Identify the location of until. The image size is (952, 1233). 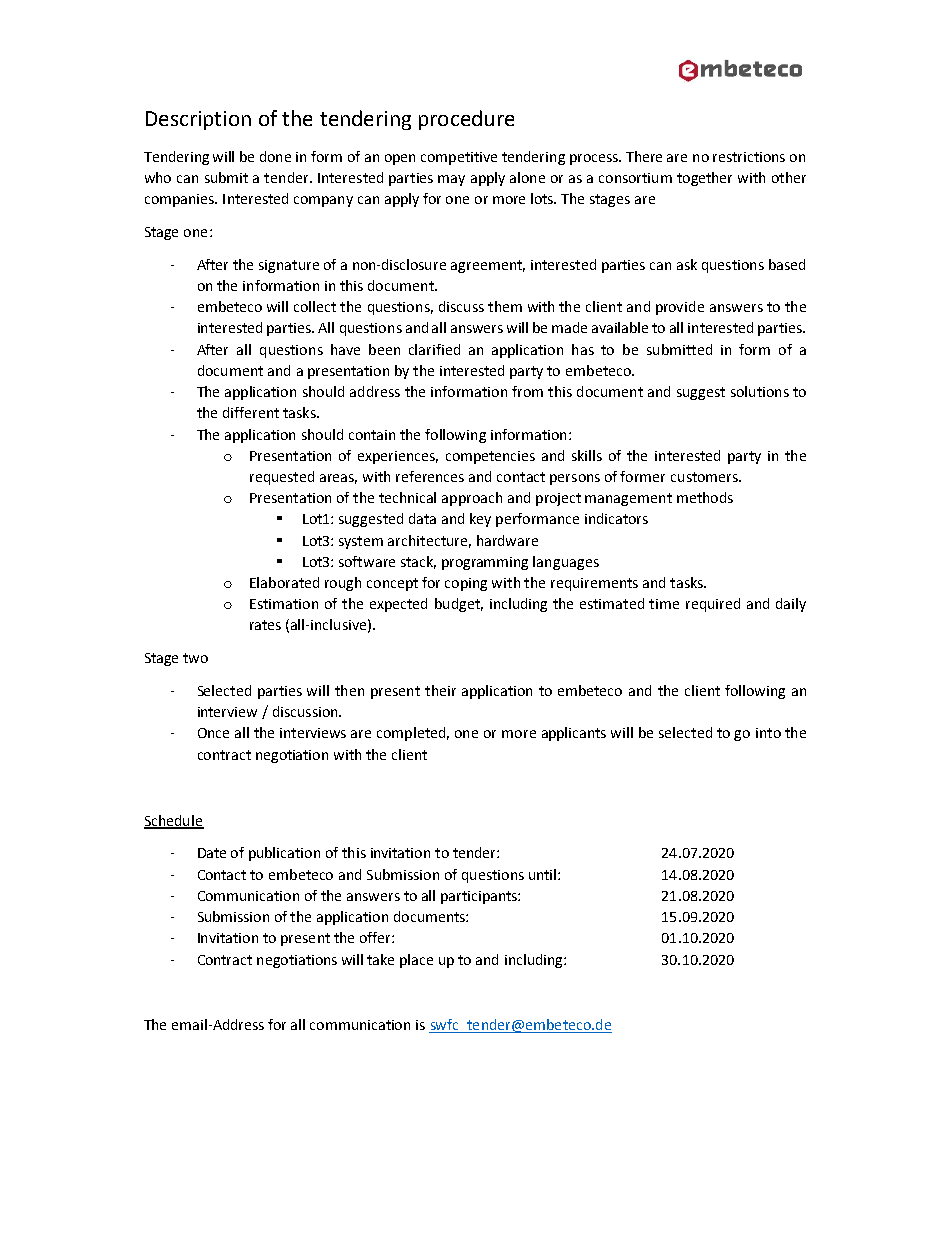
(544, 874).
